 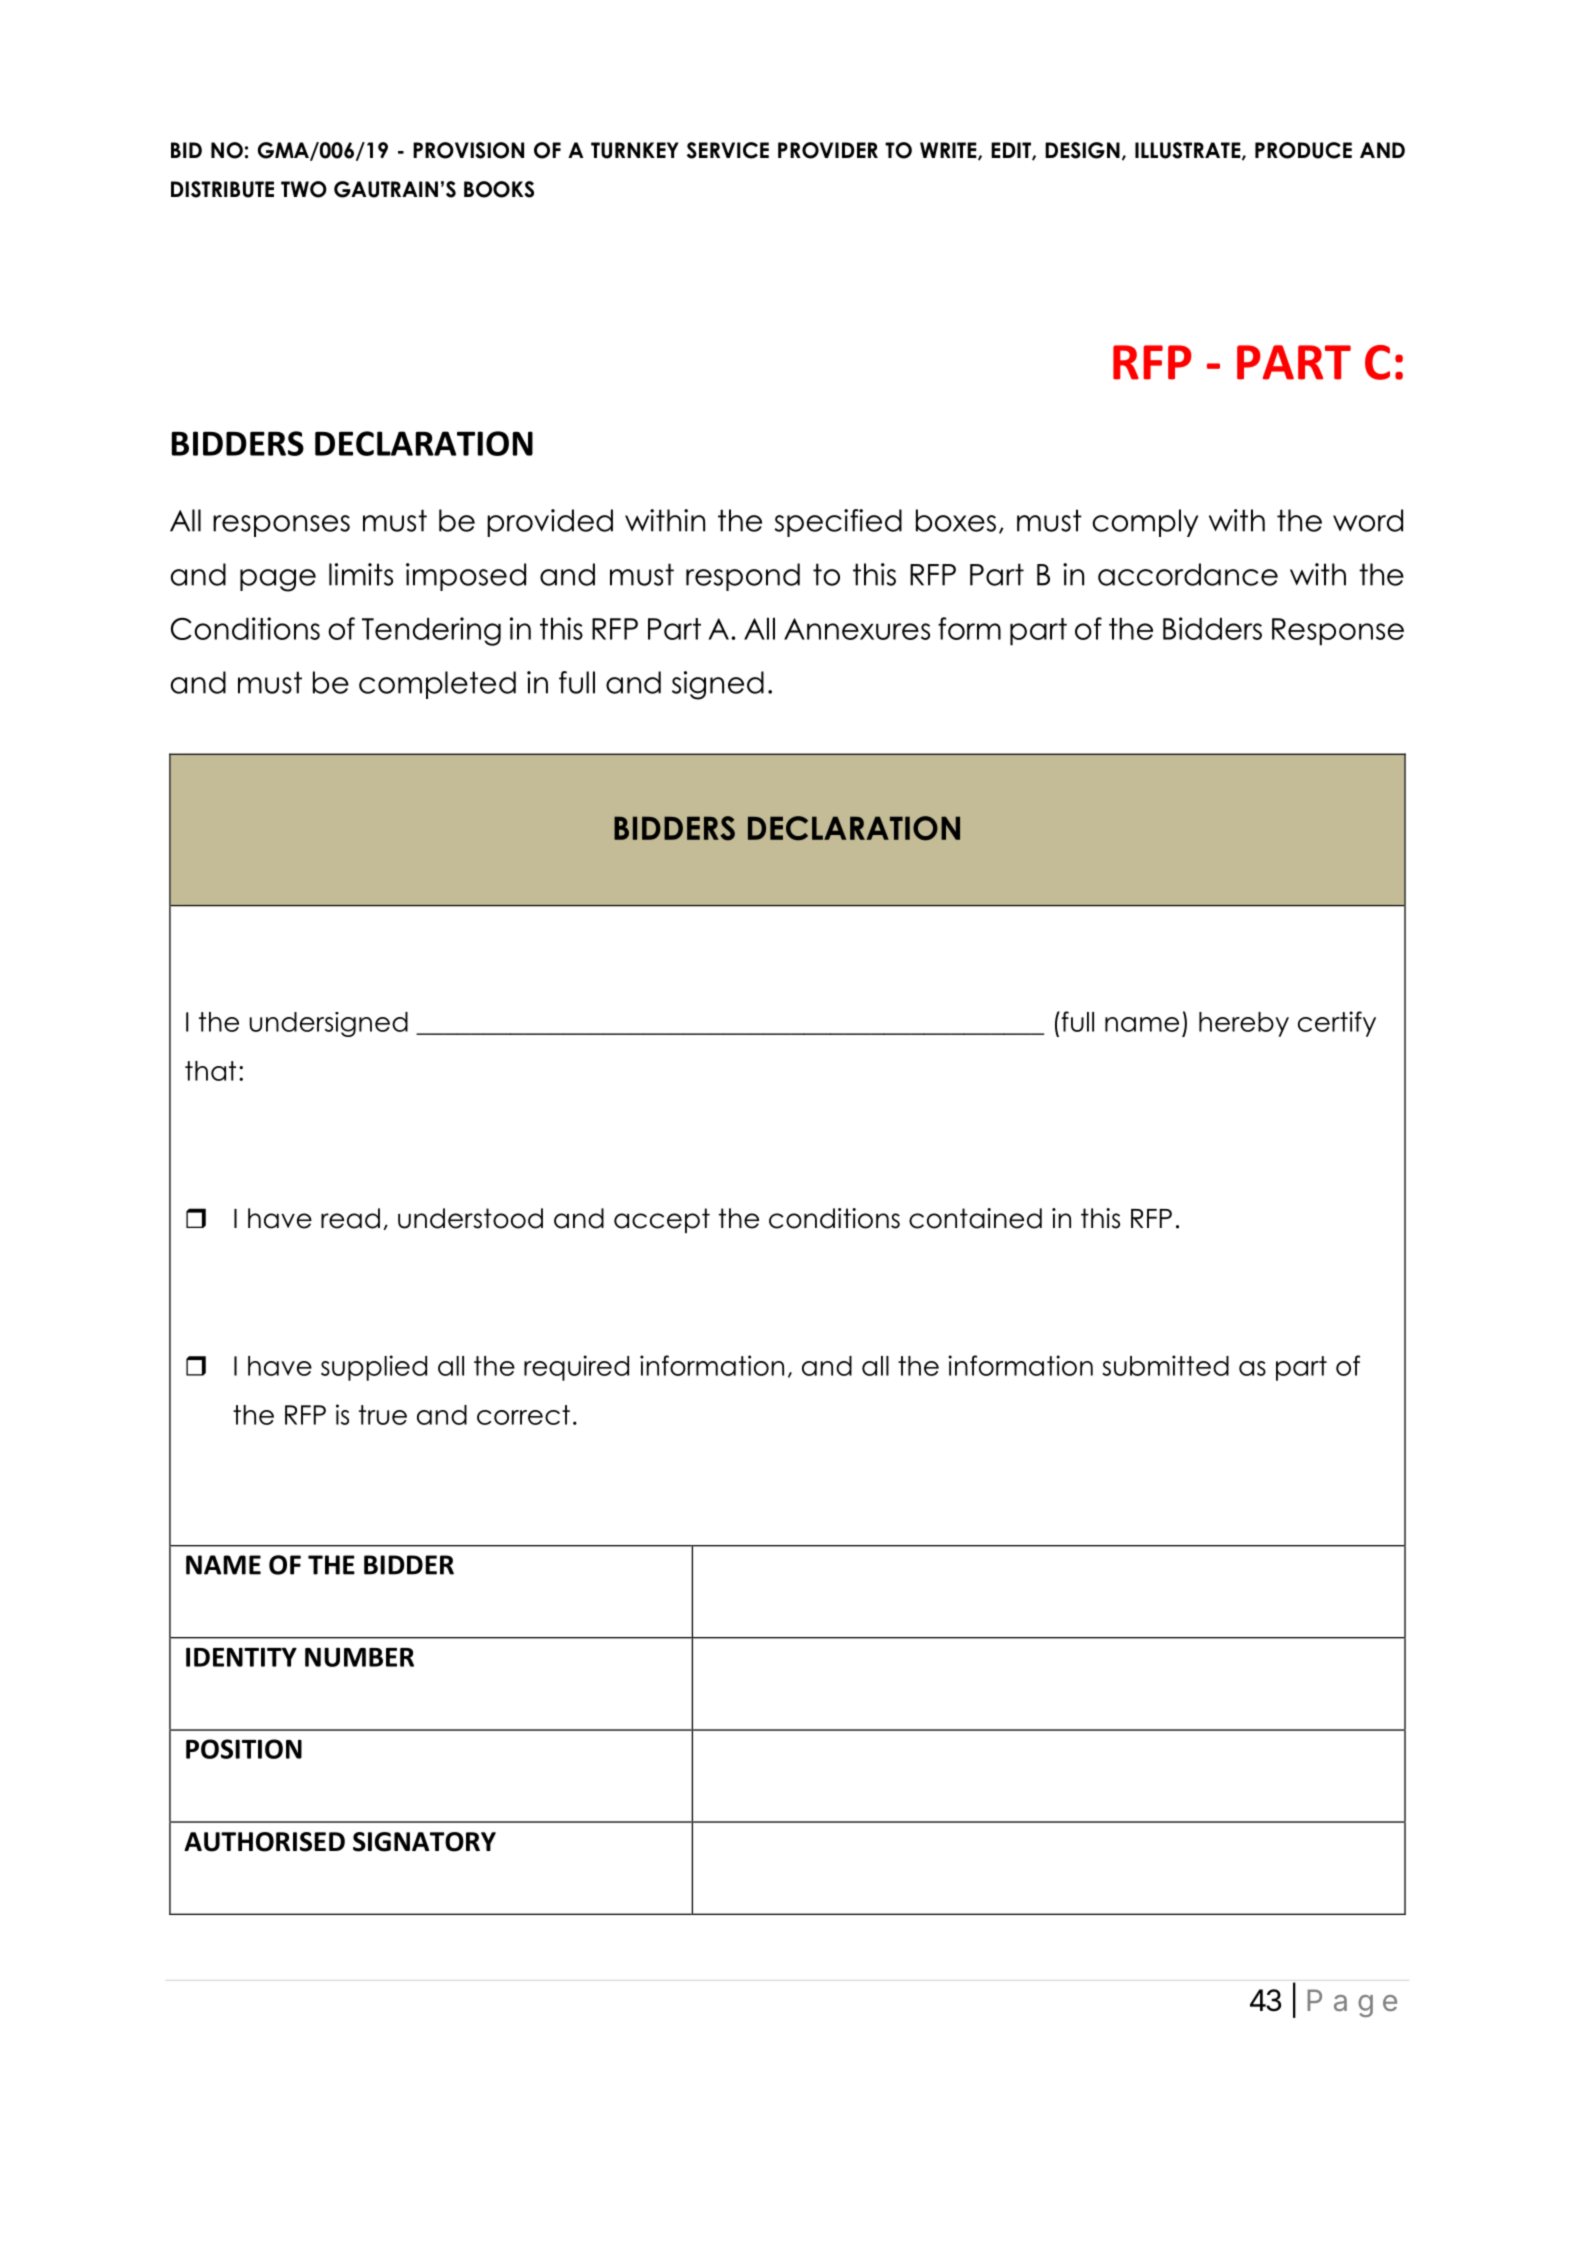 What do you see at coordinates (304, 189) in the screenshot?
I see `TWO` at bounding box center [304, 189].
